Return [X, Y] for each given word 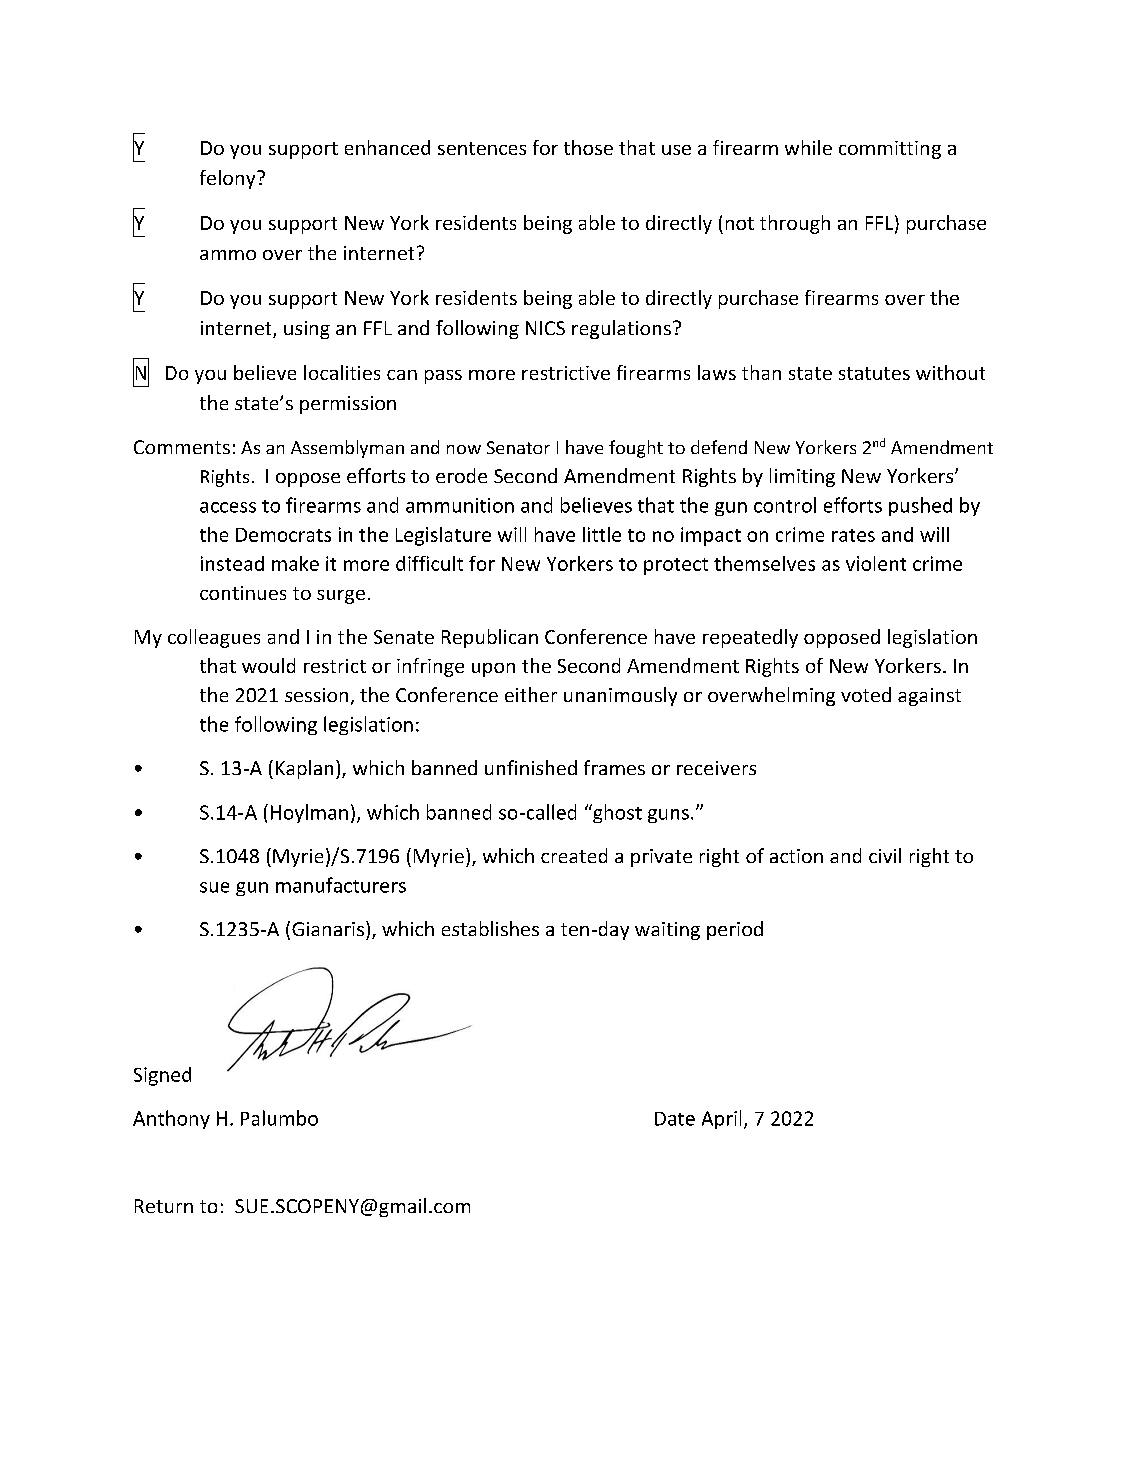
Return [164, 1206]
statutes [874, 373]
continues [243, 593]
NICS [545, 328]
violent [876, 563]
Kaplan [304, 769]
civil [885, 855]
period [735, 930]
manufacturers [341, 885]
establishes [490, 928]
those [588, 147]
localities [342, 372]
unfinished [531, 767]
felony [229, 179]
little [602, 534]
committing [890, 150]
